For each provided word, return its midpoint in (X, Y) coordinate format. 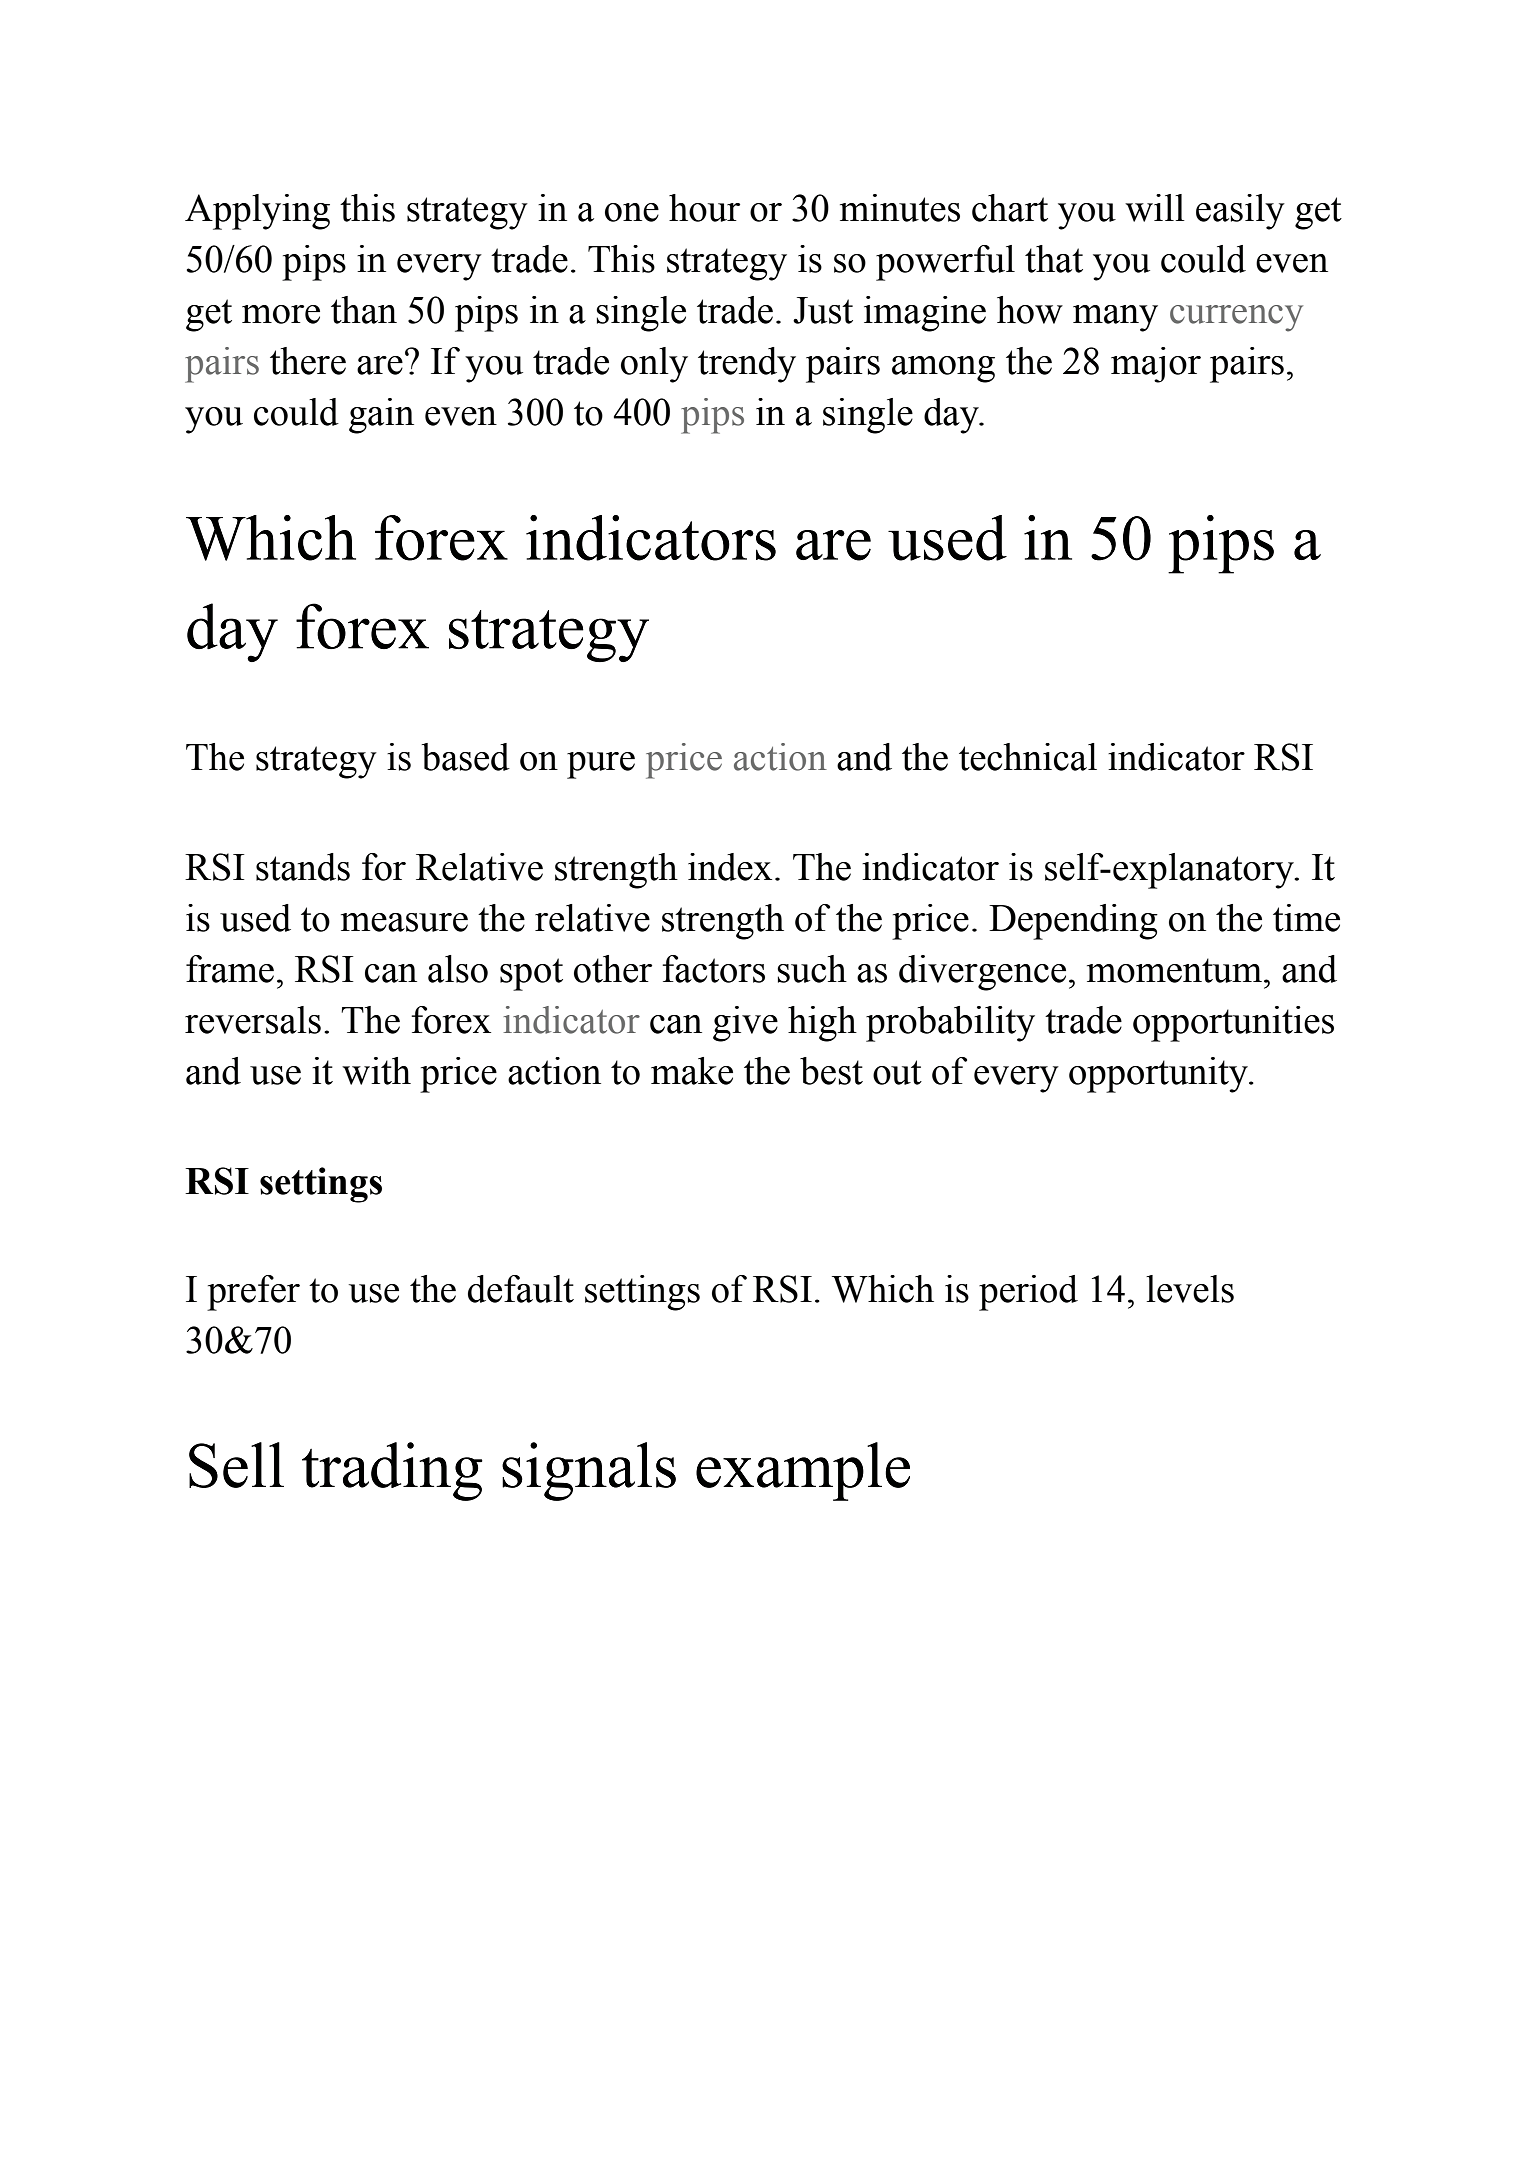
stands (303, 867)
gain (381, 416)
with (376, 1071)
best (831, 1071)
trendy (747, 365)
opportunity (1159, 1075)
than (364, 310)
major (1156, 365)
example (803, 1471)
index (730, 867)
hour (704, 208)
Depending (1073, 922)
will (1155, 208)
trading (392, 1471)
